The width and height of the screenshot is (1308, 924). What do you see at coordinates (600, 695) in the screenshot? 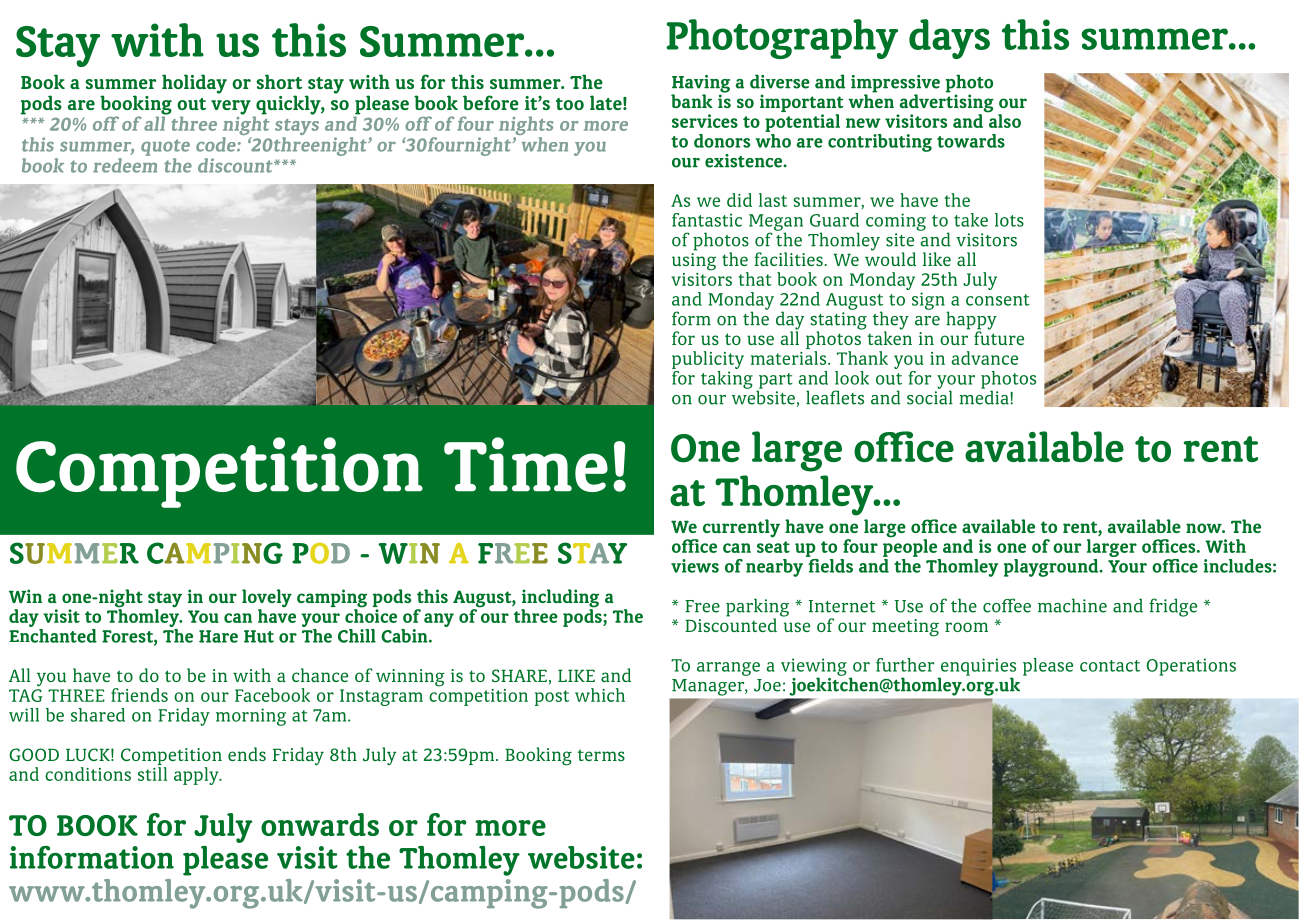
I see `which` at bounding box center [600, 695].
